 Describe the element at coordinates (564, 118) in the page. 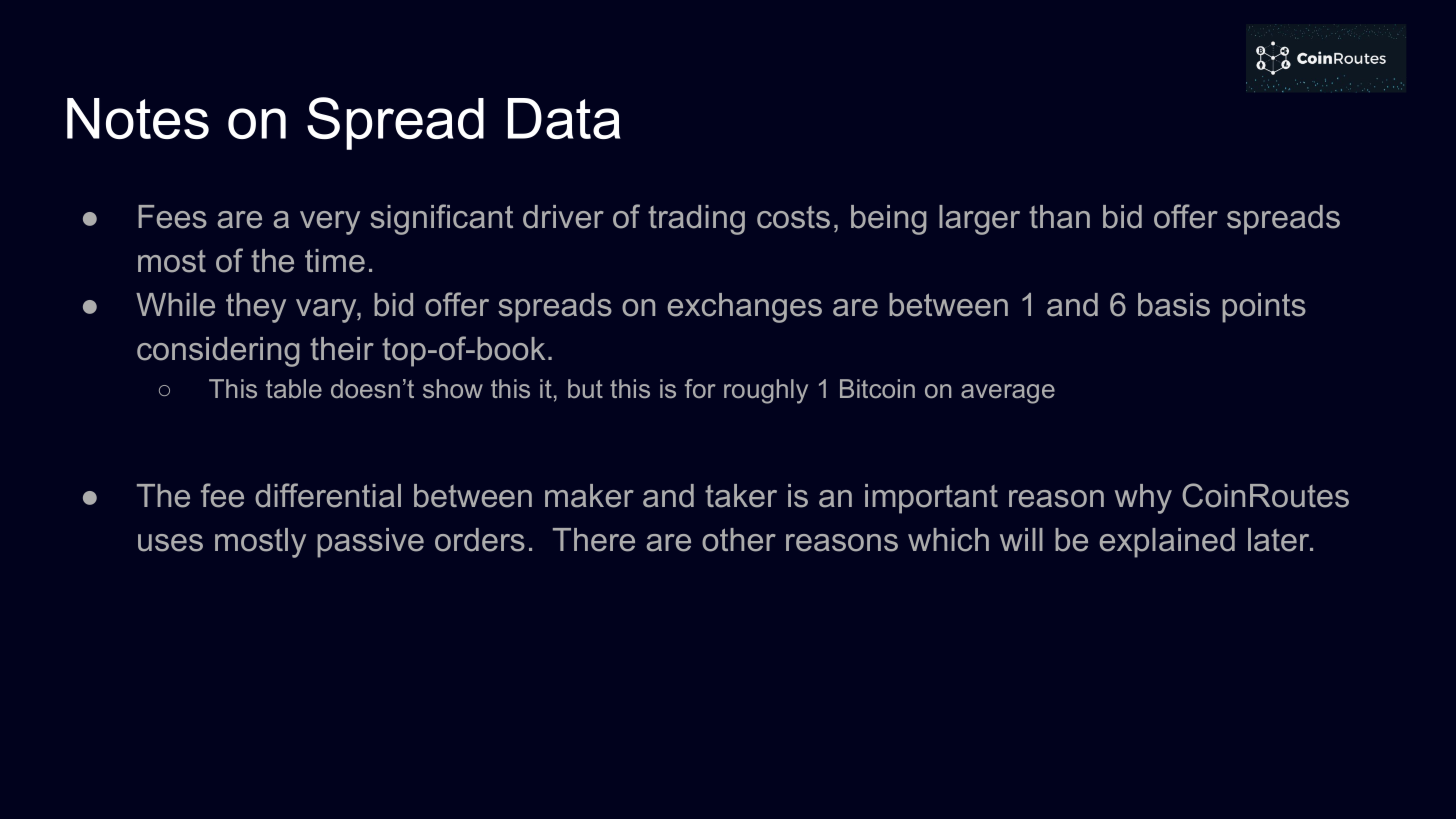

I see `Data` at that location.
